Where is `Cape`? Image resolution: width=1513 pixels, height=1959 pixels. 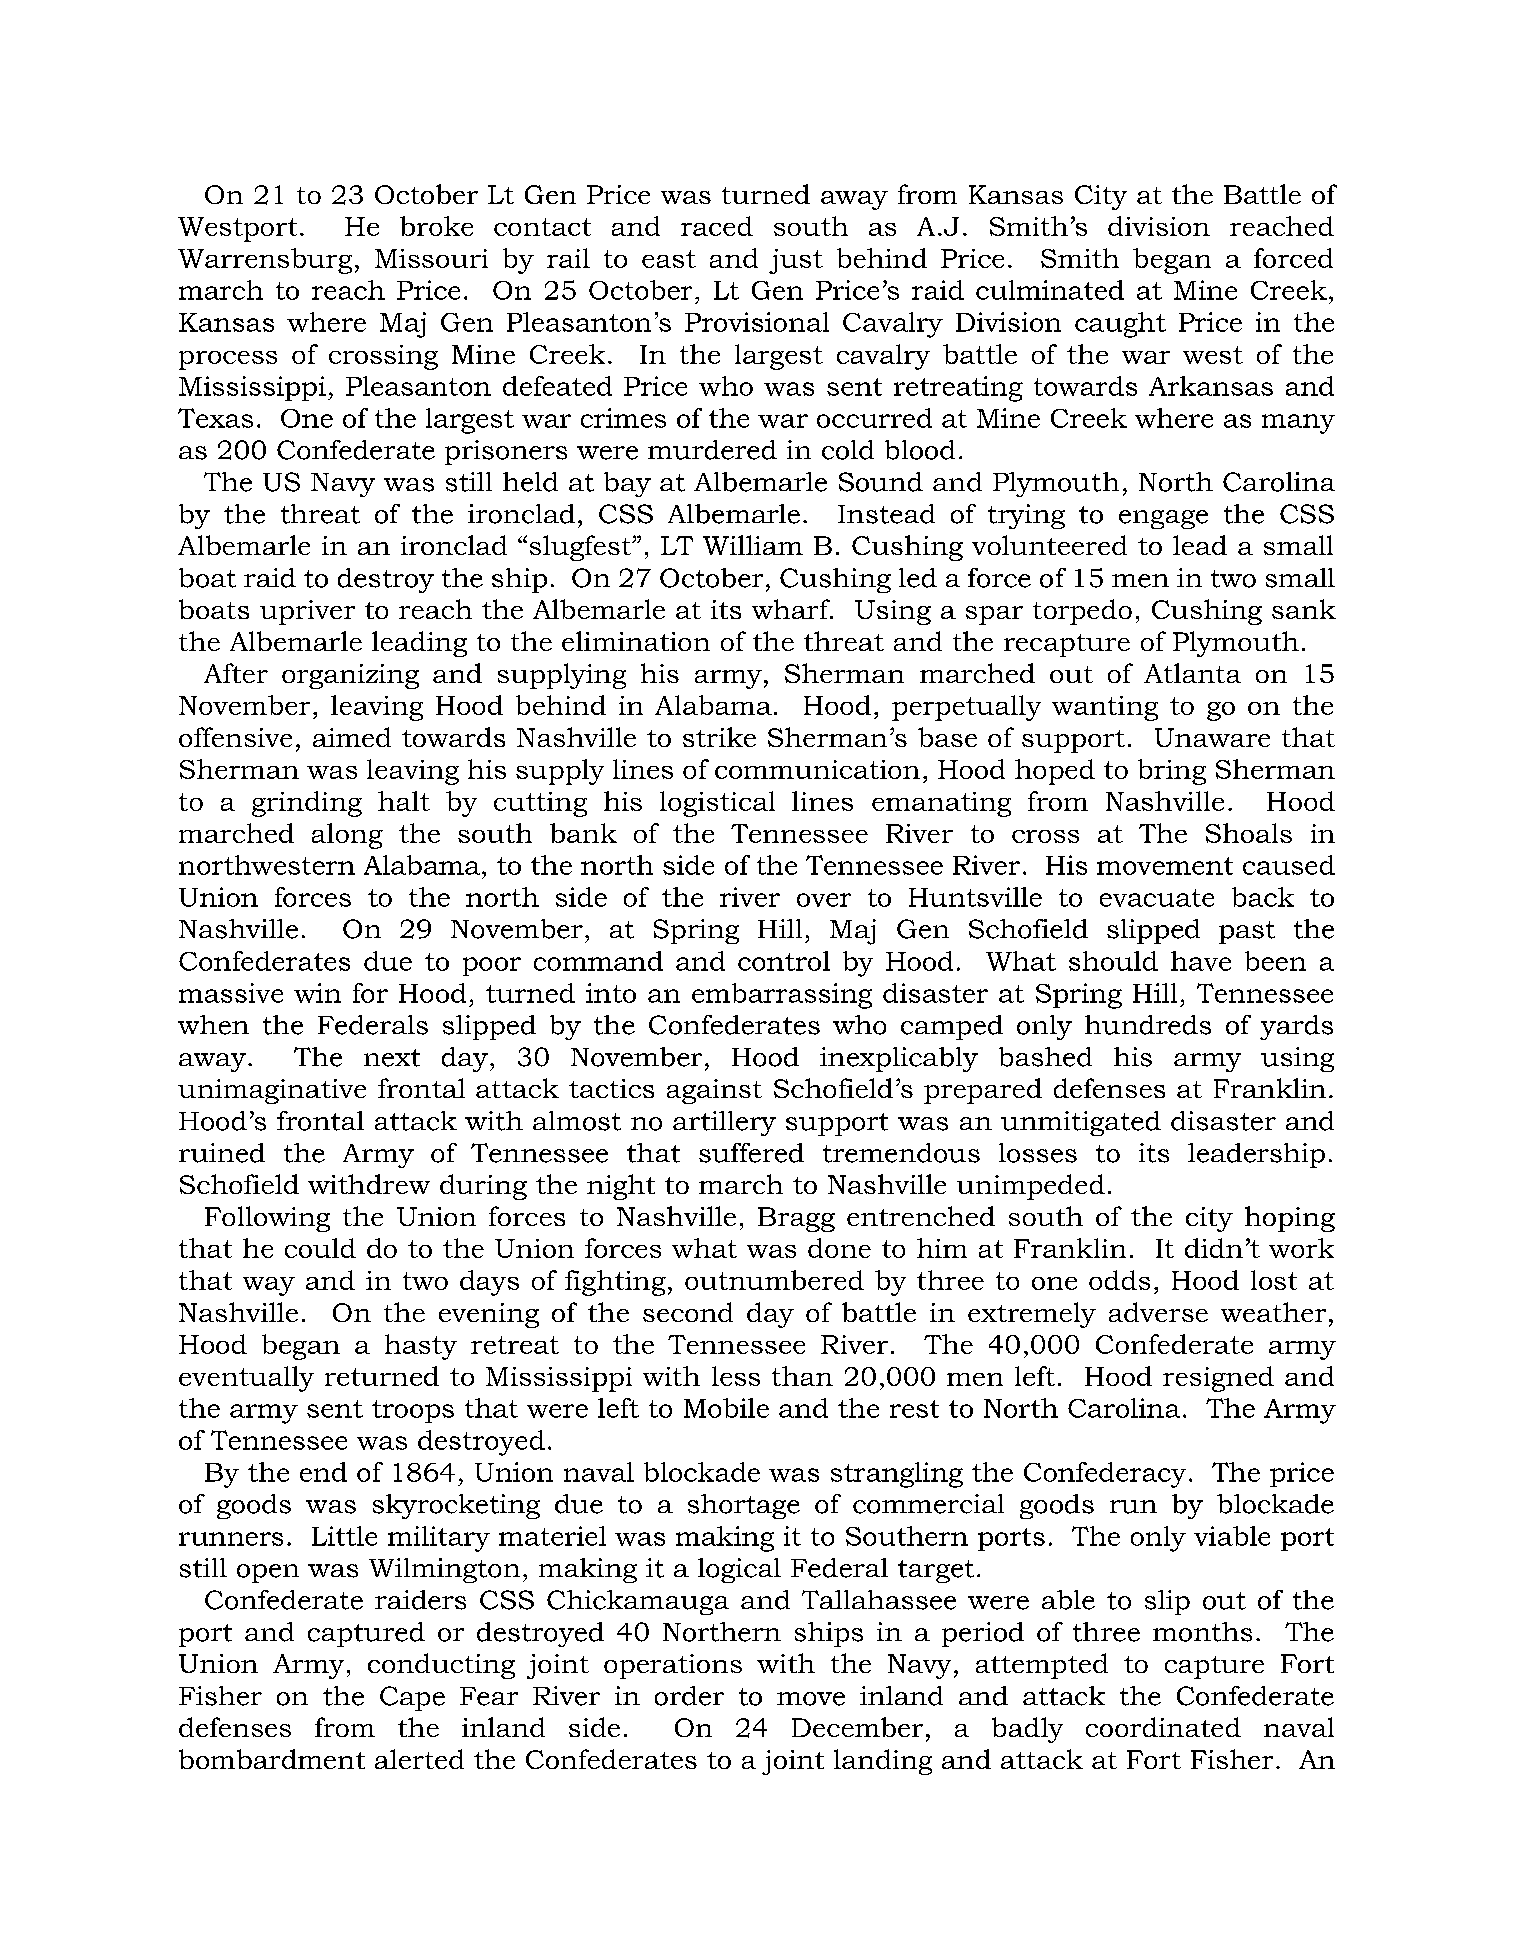
Cape is located at coordinates (412, 1698).
